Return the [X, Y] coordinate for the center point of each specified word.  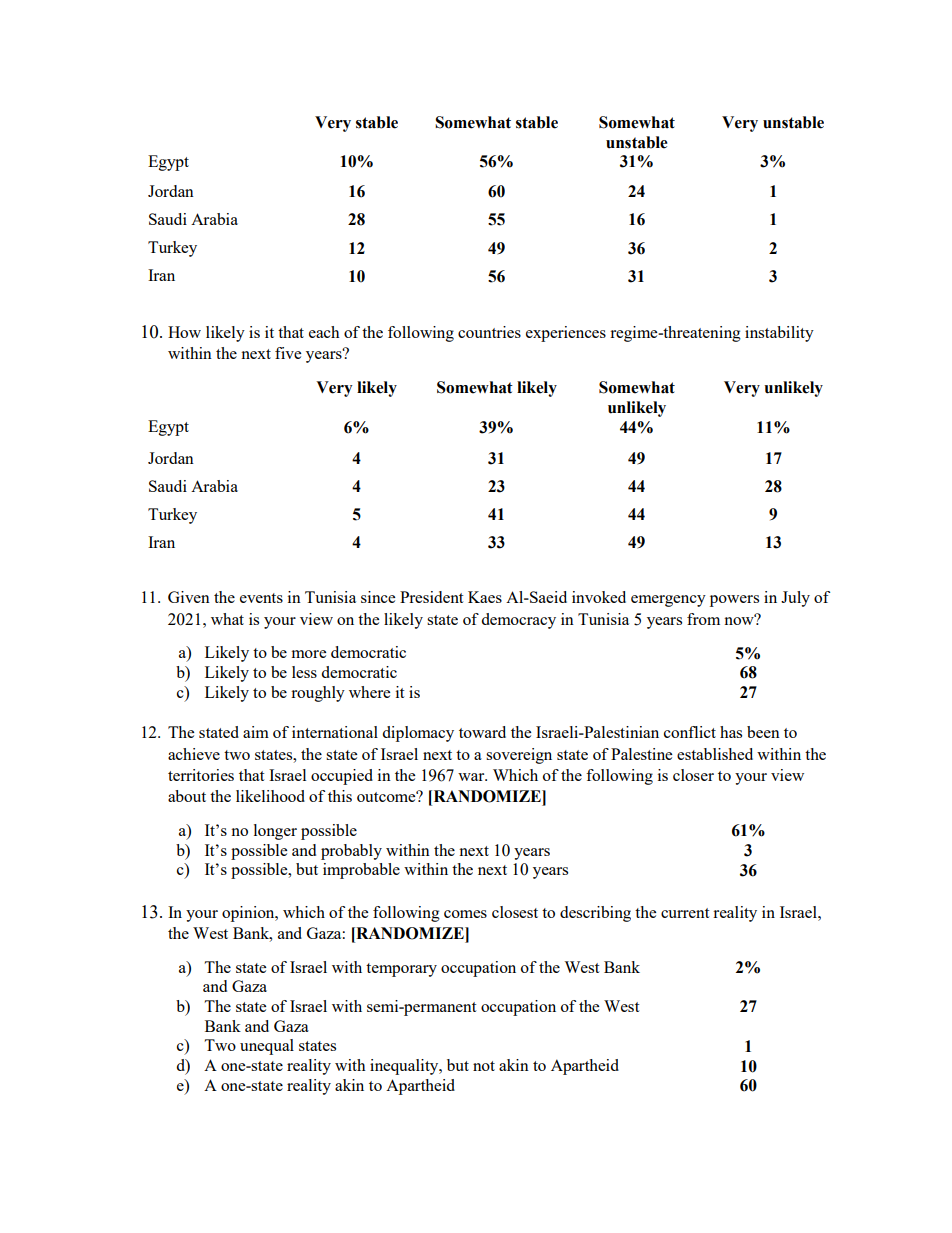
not [484, 1066]
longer [275, 832]
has [731, 732]
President [431, 597]
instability [779, 334]
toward [482, 732]
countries [489, 332]
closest [515, 912]
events [261, 598]
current [685, 913]
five [288, 353]
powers [734, 601]
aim [256, 732]
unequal [267, 1047]
